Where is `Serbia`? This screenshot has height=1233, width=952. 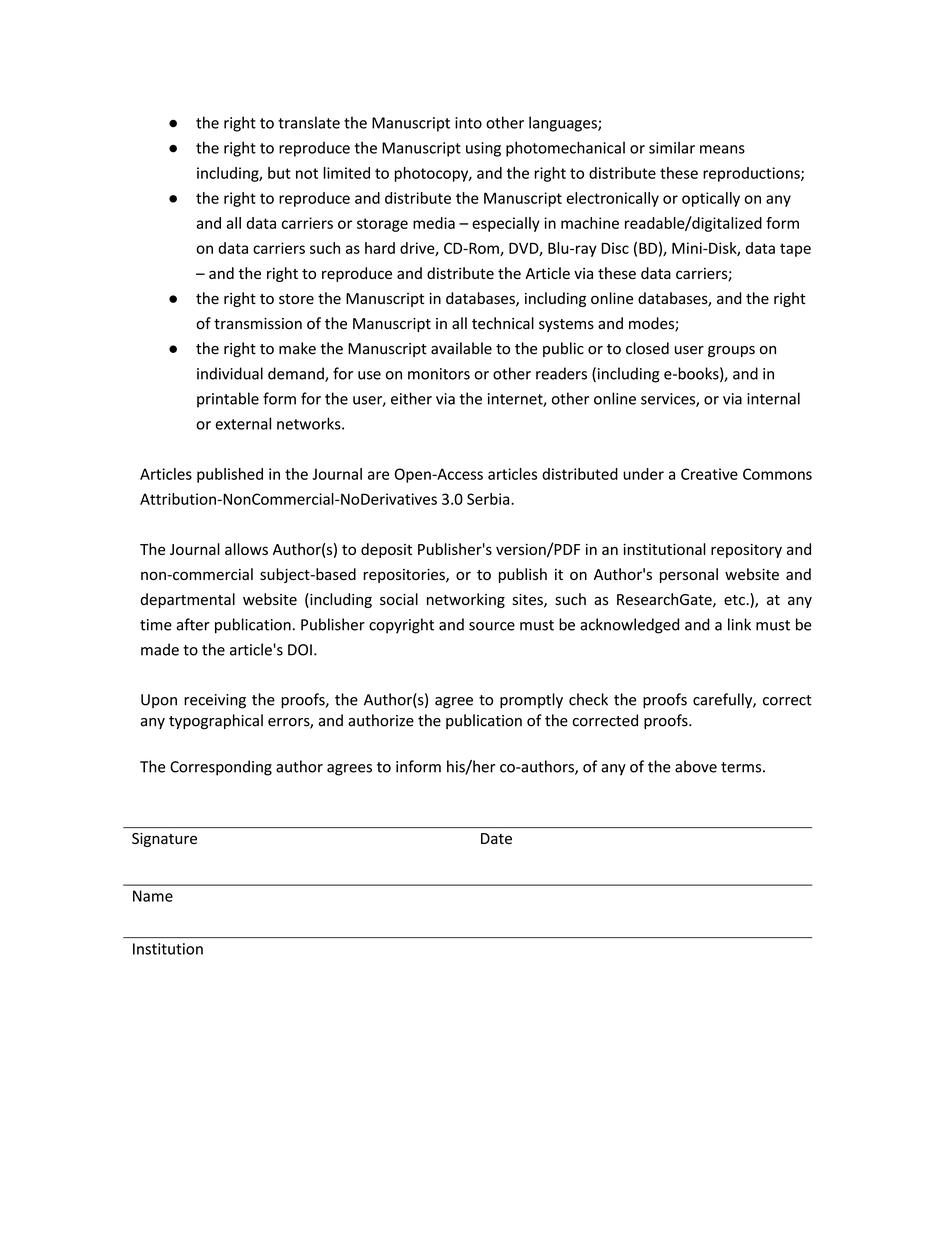 Serbia is located at coordinates (489, 499).
